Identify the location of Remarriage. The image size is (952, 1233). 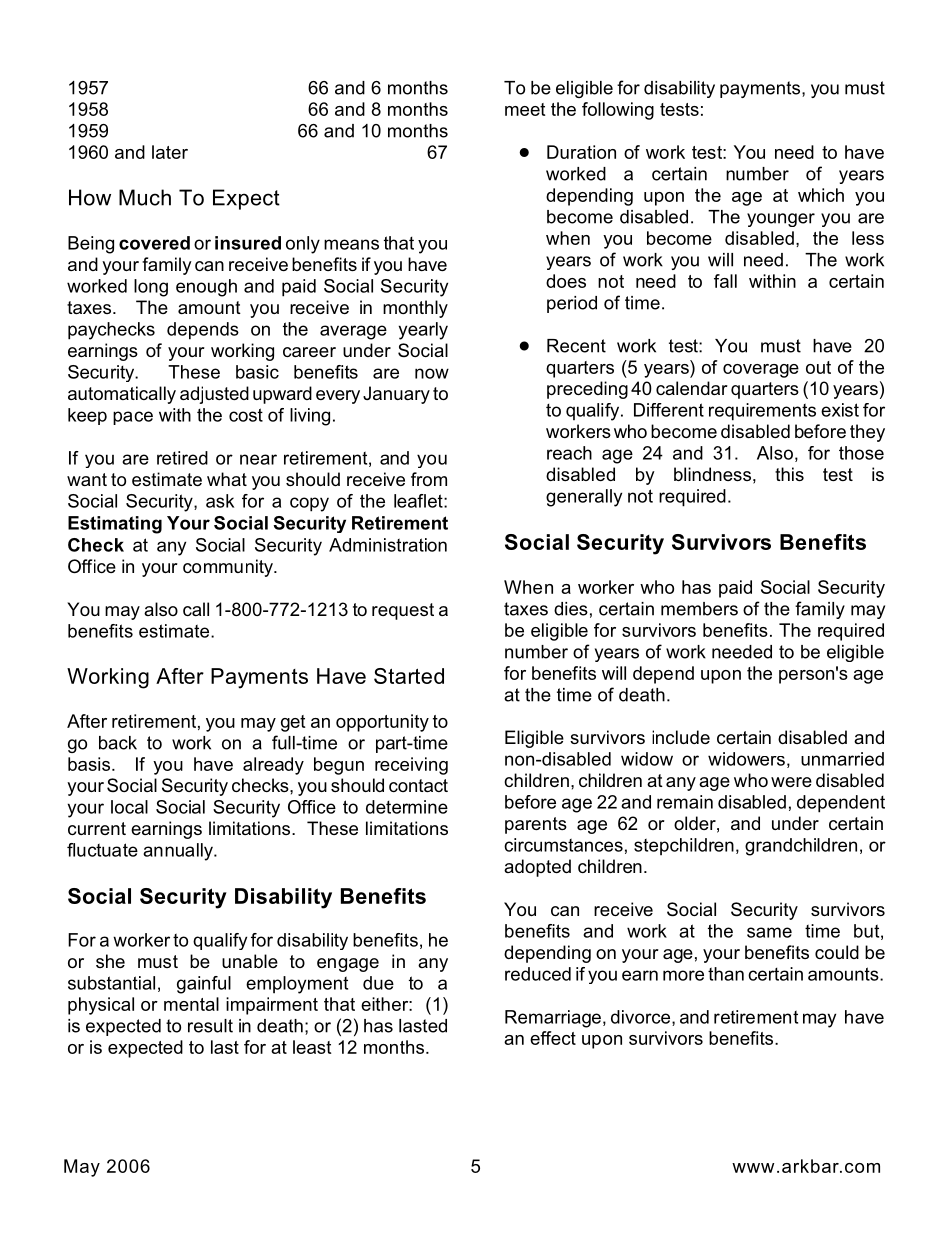
(553, 1019).
